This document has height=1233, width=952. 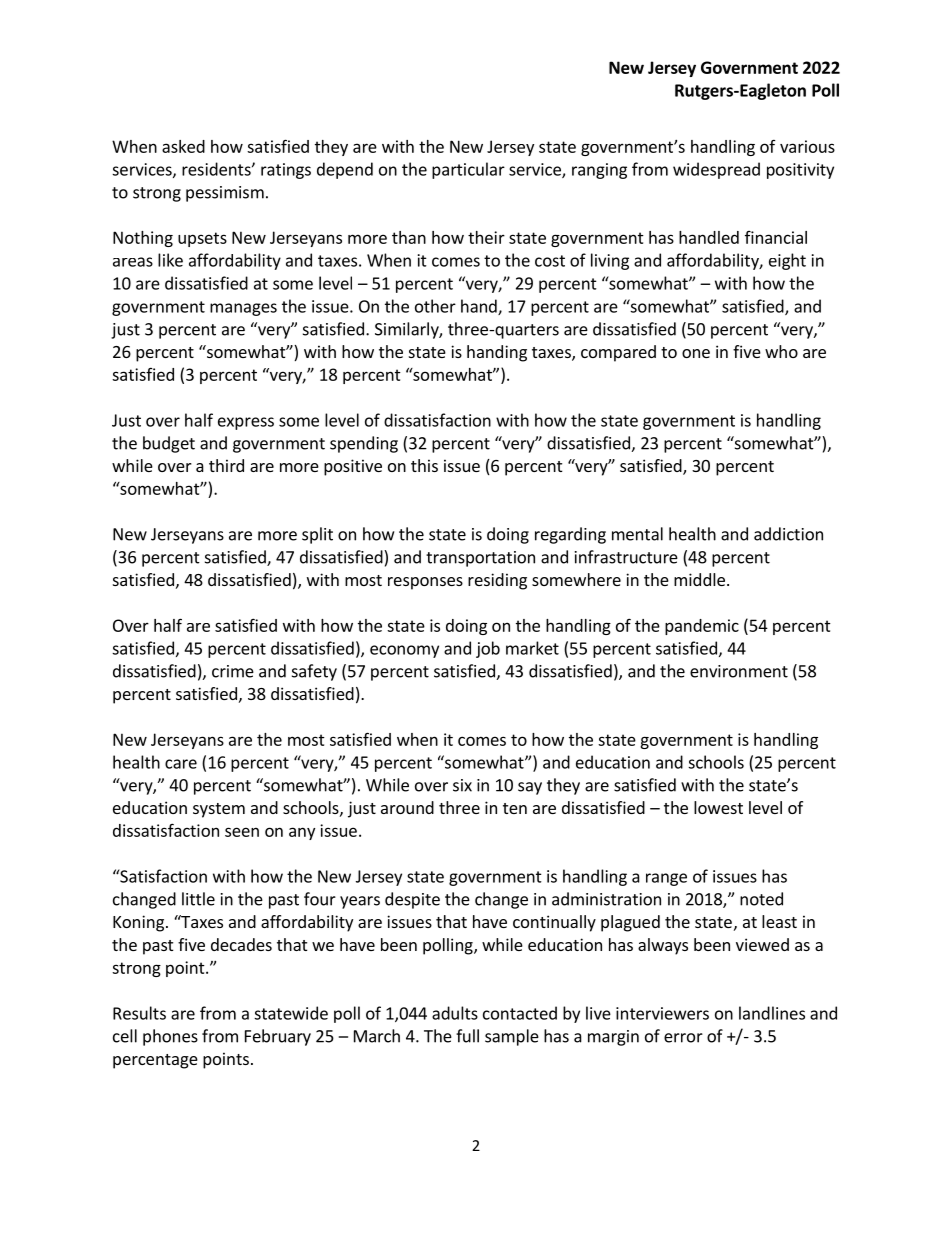 I want to click on middle, so click(x=699, y=579).
